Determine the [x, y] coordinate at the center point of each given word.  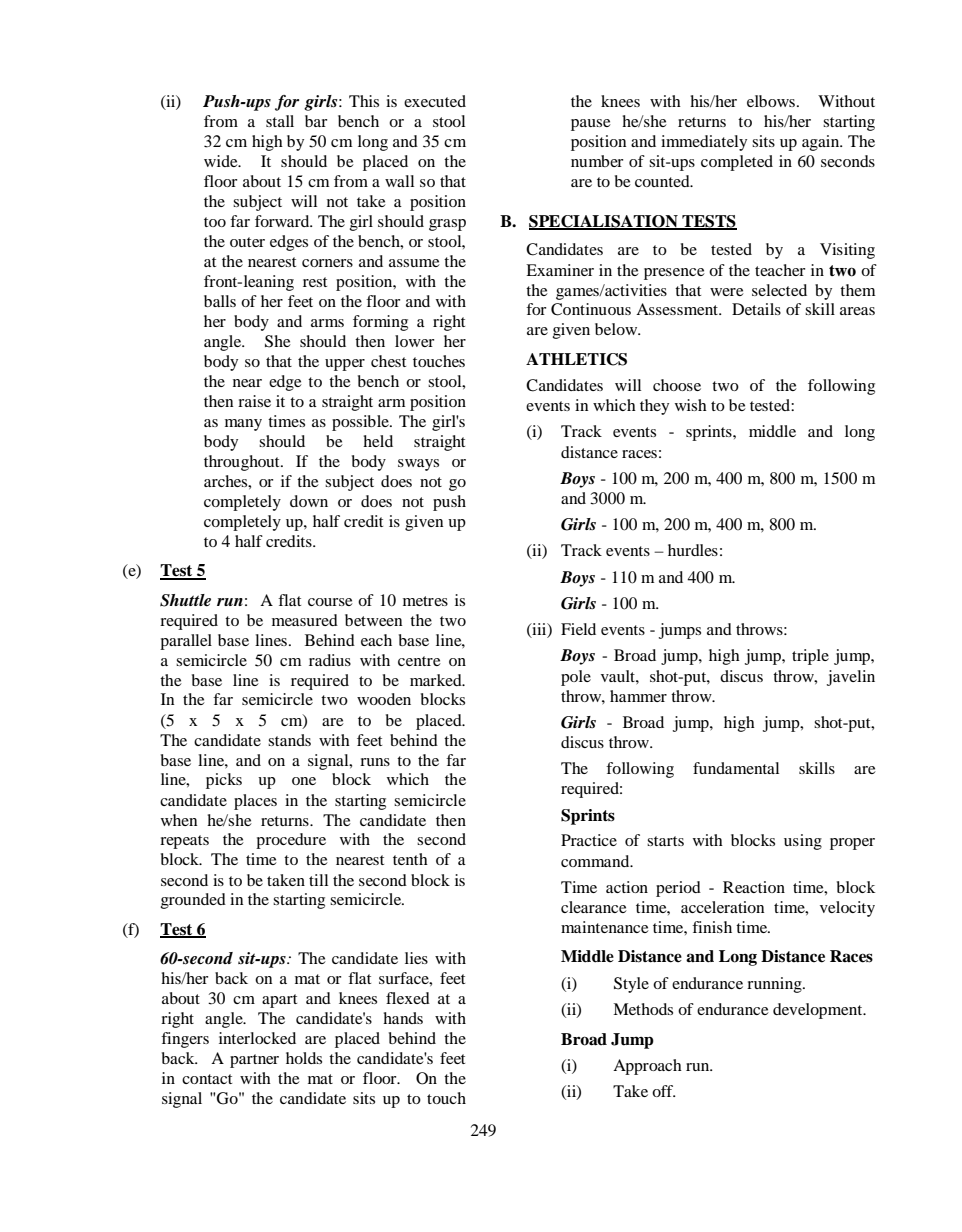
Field [578, 629]
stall [280, 121]
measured [305, 620]
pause [591, 125]
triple [810, 657]
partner [254, 1061]
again [822, 143]
